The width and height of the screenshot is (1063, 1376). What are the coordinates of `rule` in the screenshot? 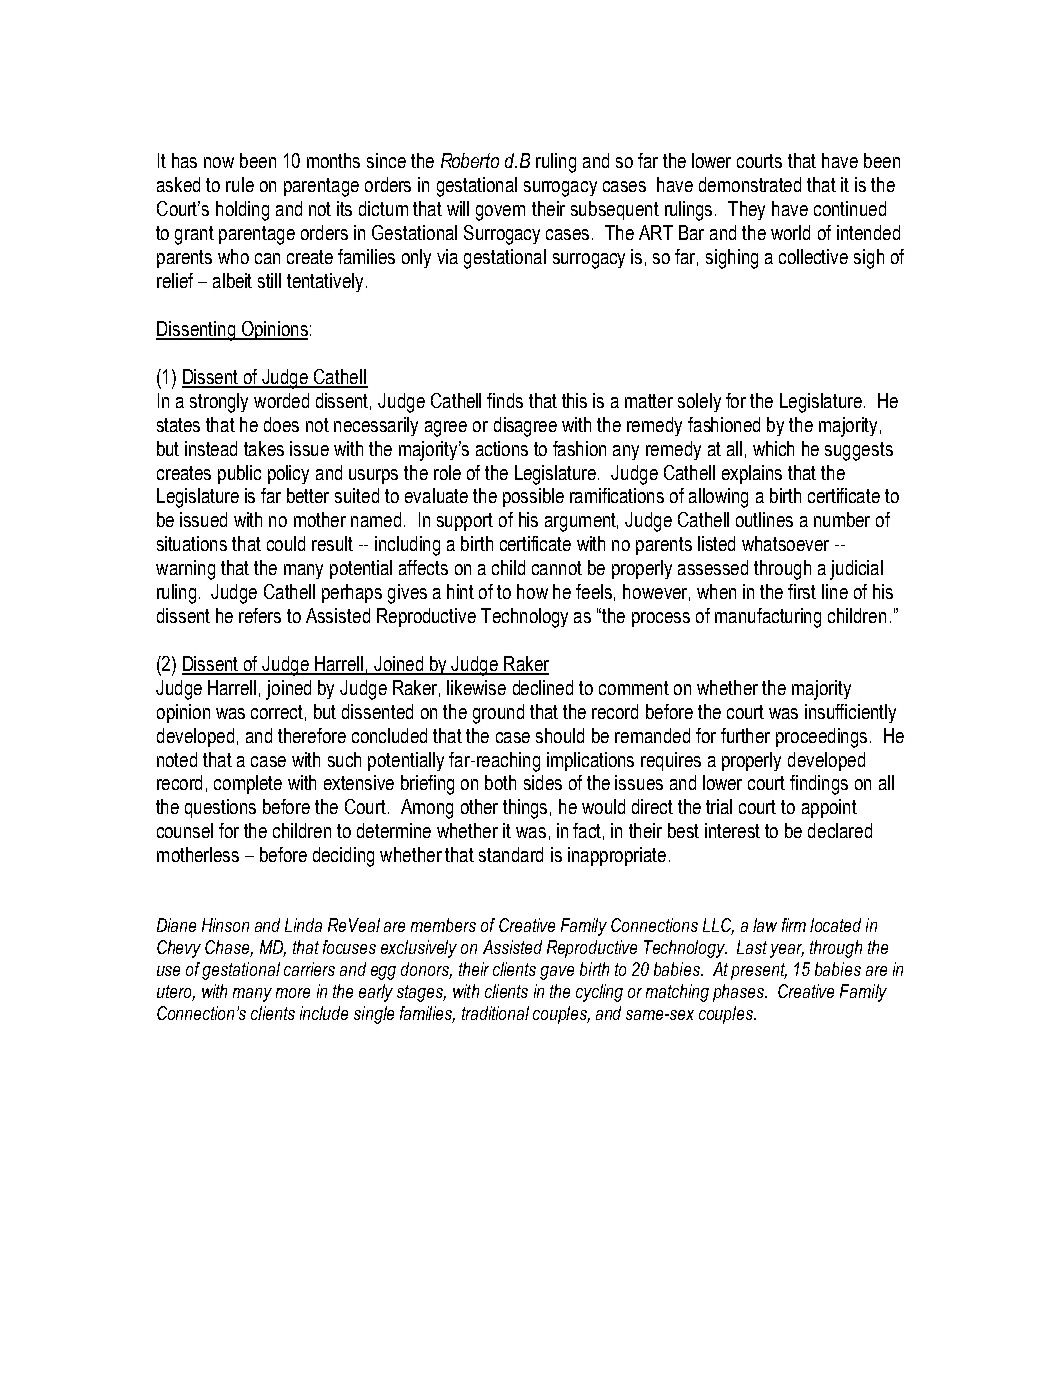 It's located at (240, 184).
